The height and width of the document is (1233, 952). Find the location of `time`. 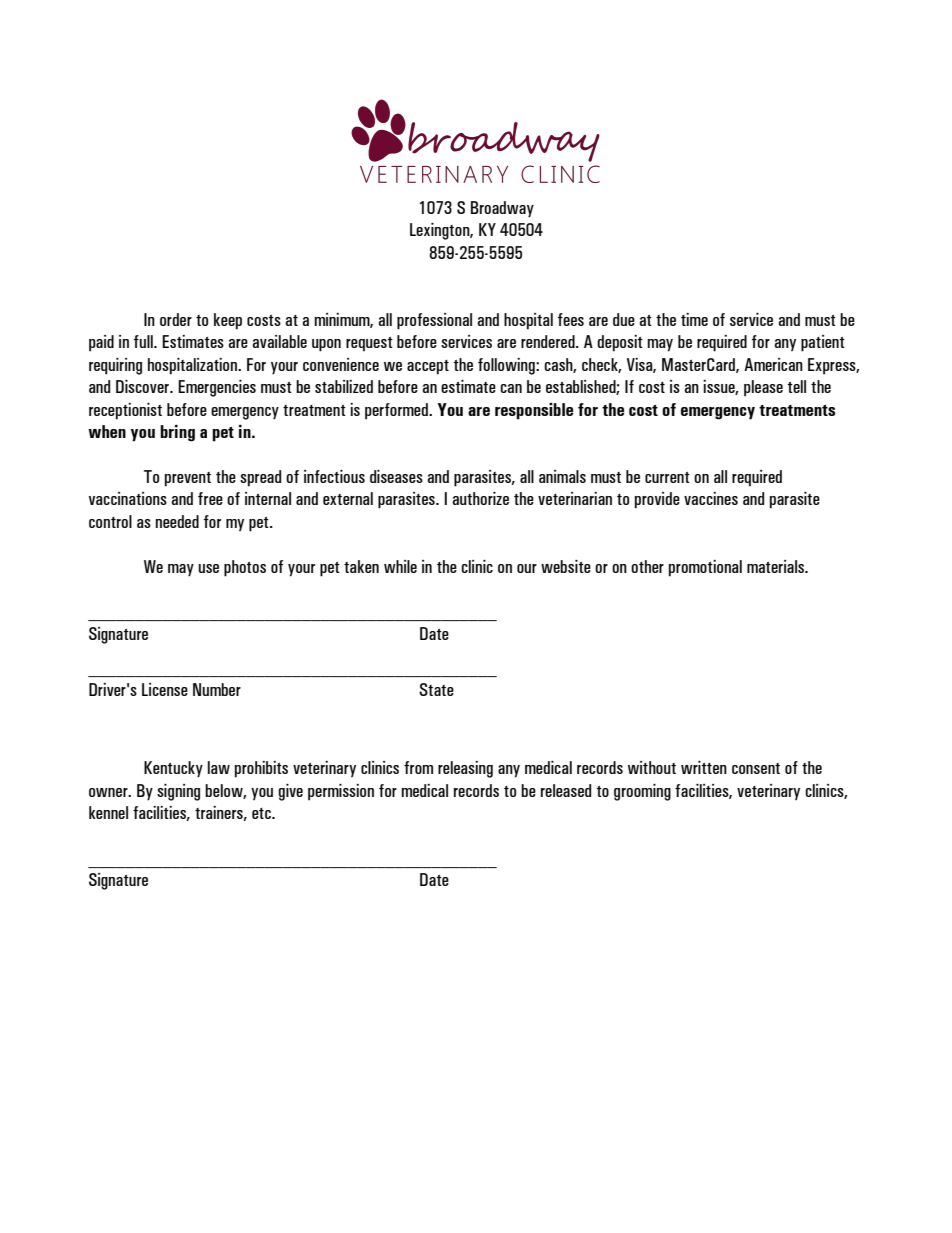

time is located at coordinates (694, 319).
